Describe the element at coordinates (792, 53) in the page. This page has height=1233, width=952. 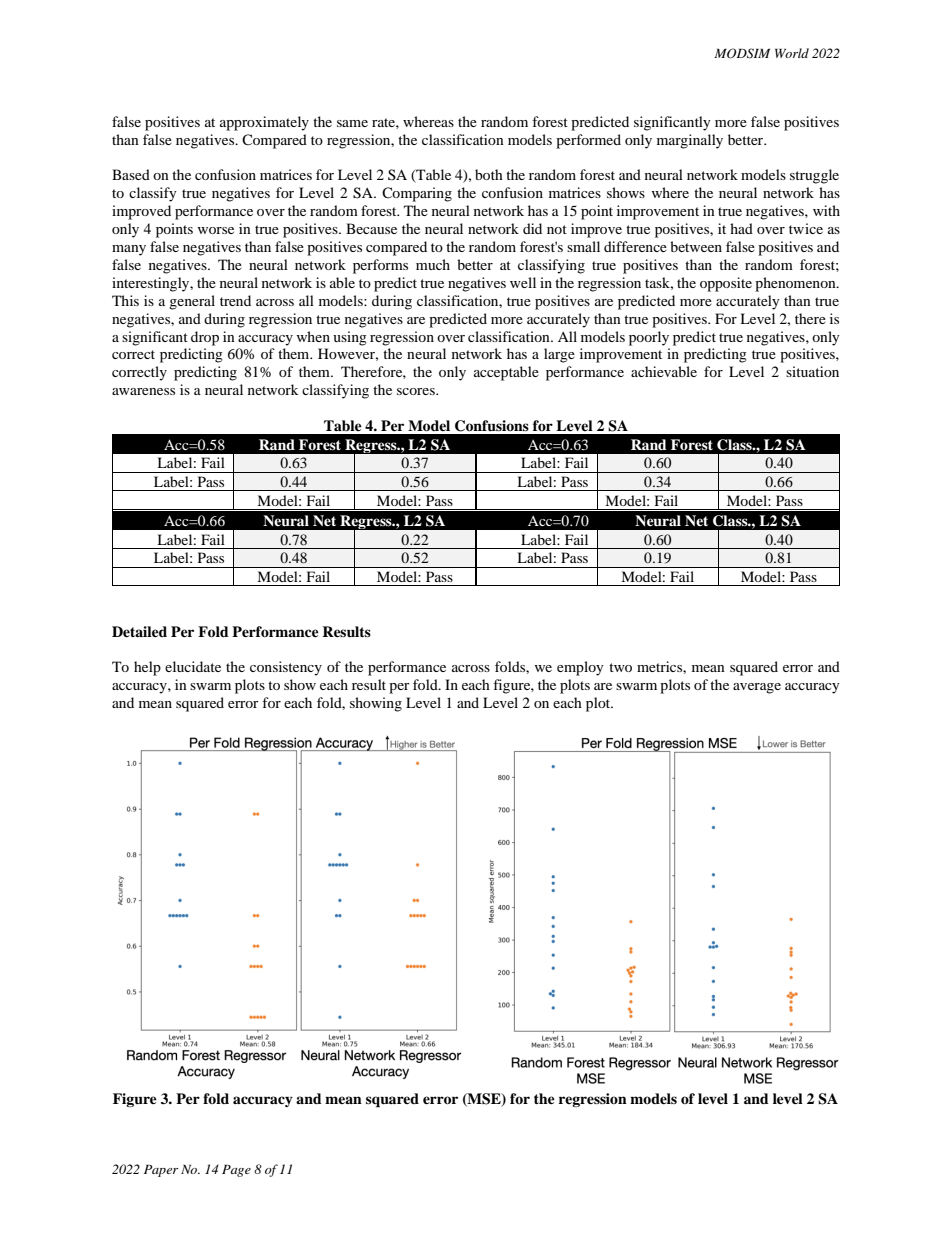
I see `World` at that location.
